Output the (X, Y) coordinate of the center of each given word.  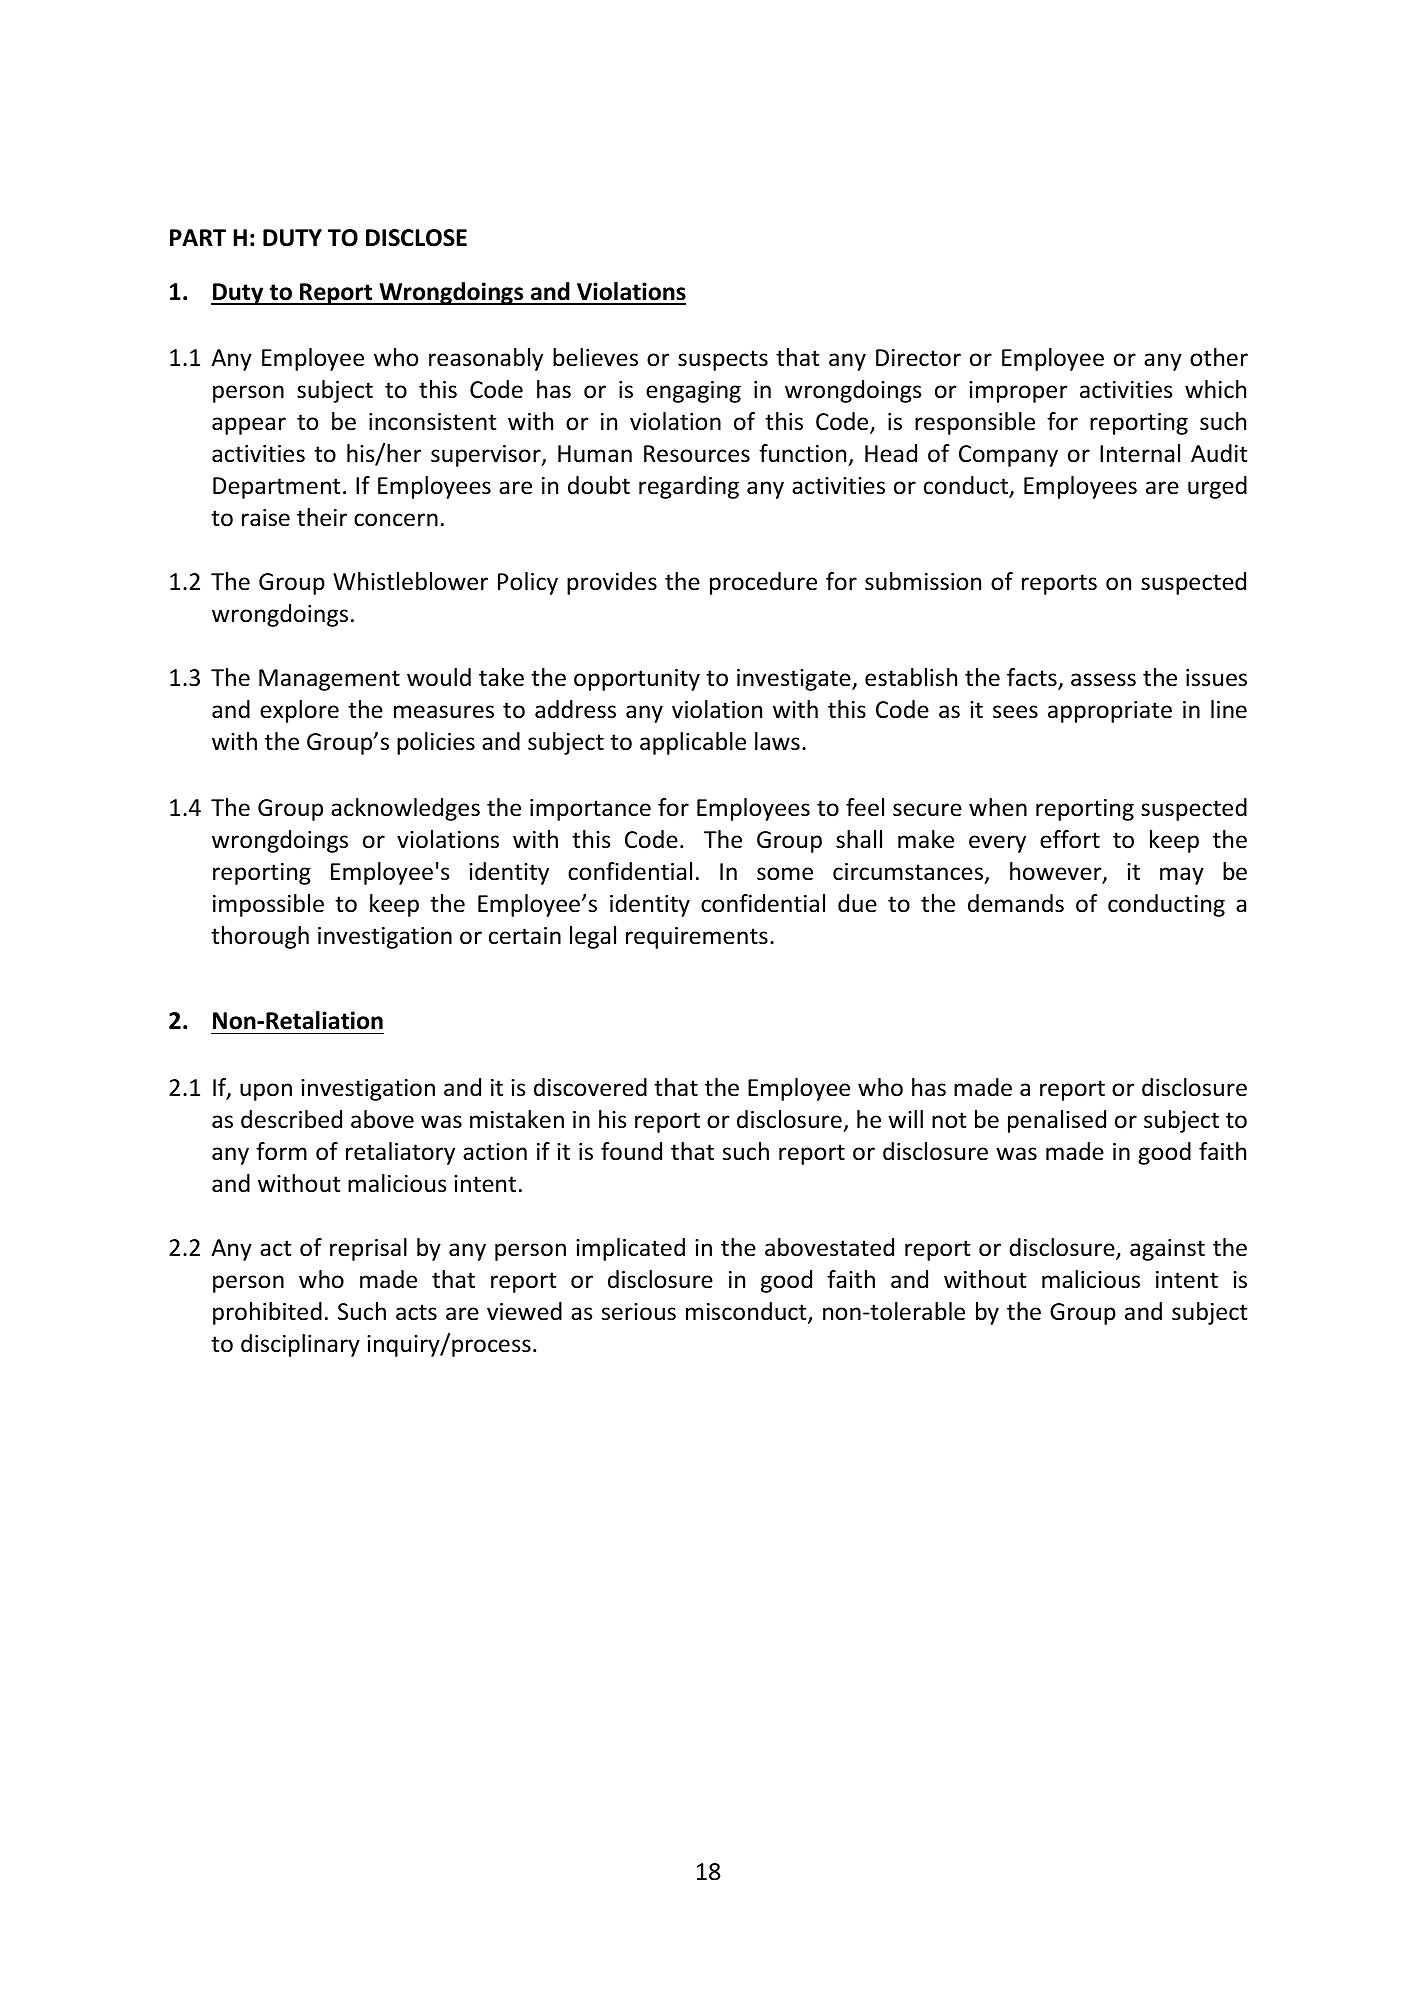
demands (1016, 903)
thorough (260, 937)
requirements (697, 938)
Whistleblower (410, 581)
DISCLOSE (416, 238)
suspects (723, 360)
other (1219, 357)
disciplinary (300, 1345)
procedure (763, 583)
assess (1103, 680)
